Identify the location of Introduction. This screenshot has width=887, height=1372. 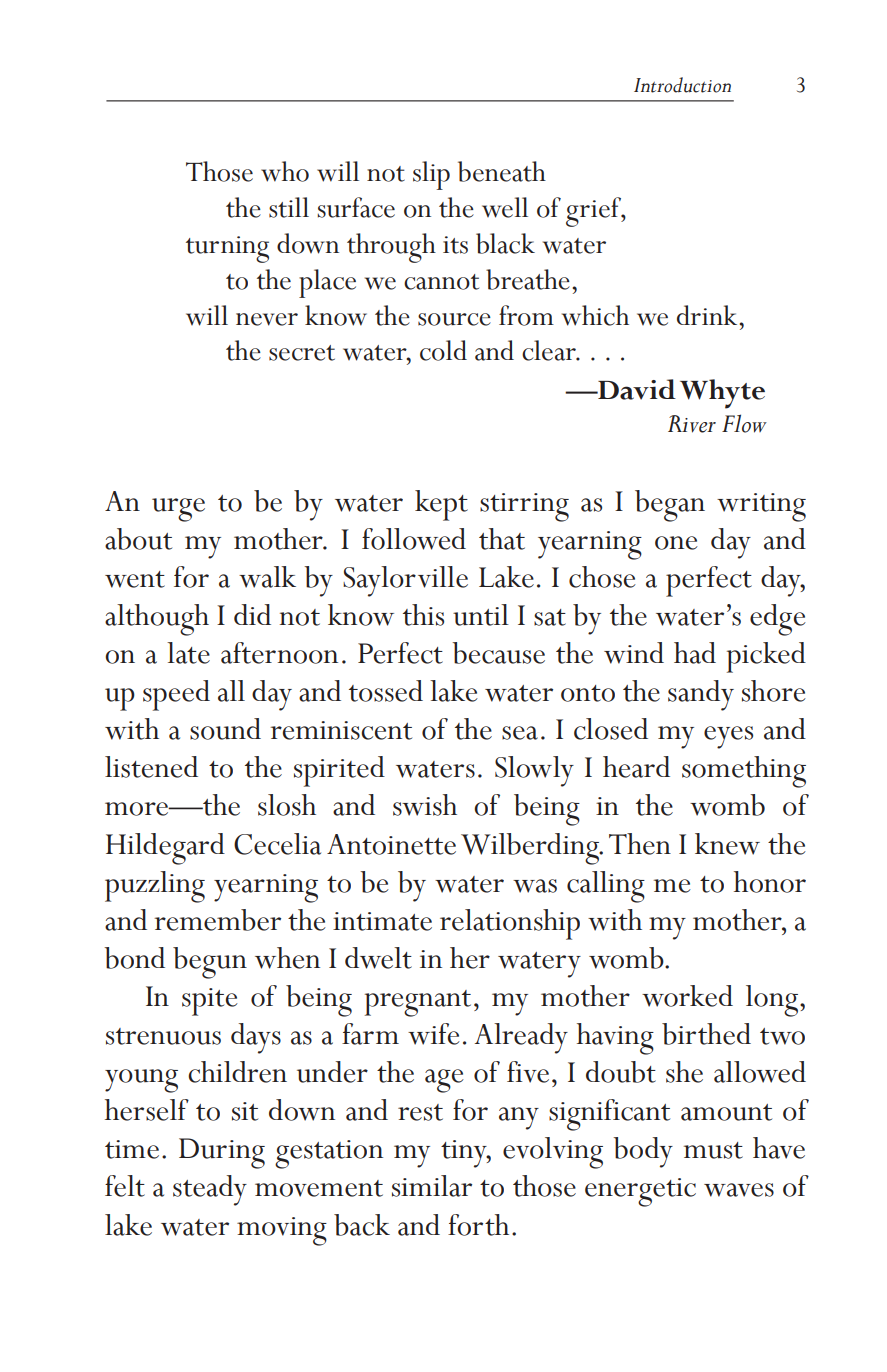
(682, 85).
